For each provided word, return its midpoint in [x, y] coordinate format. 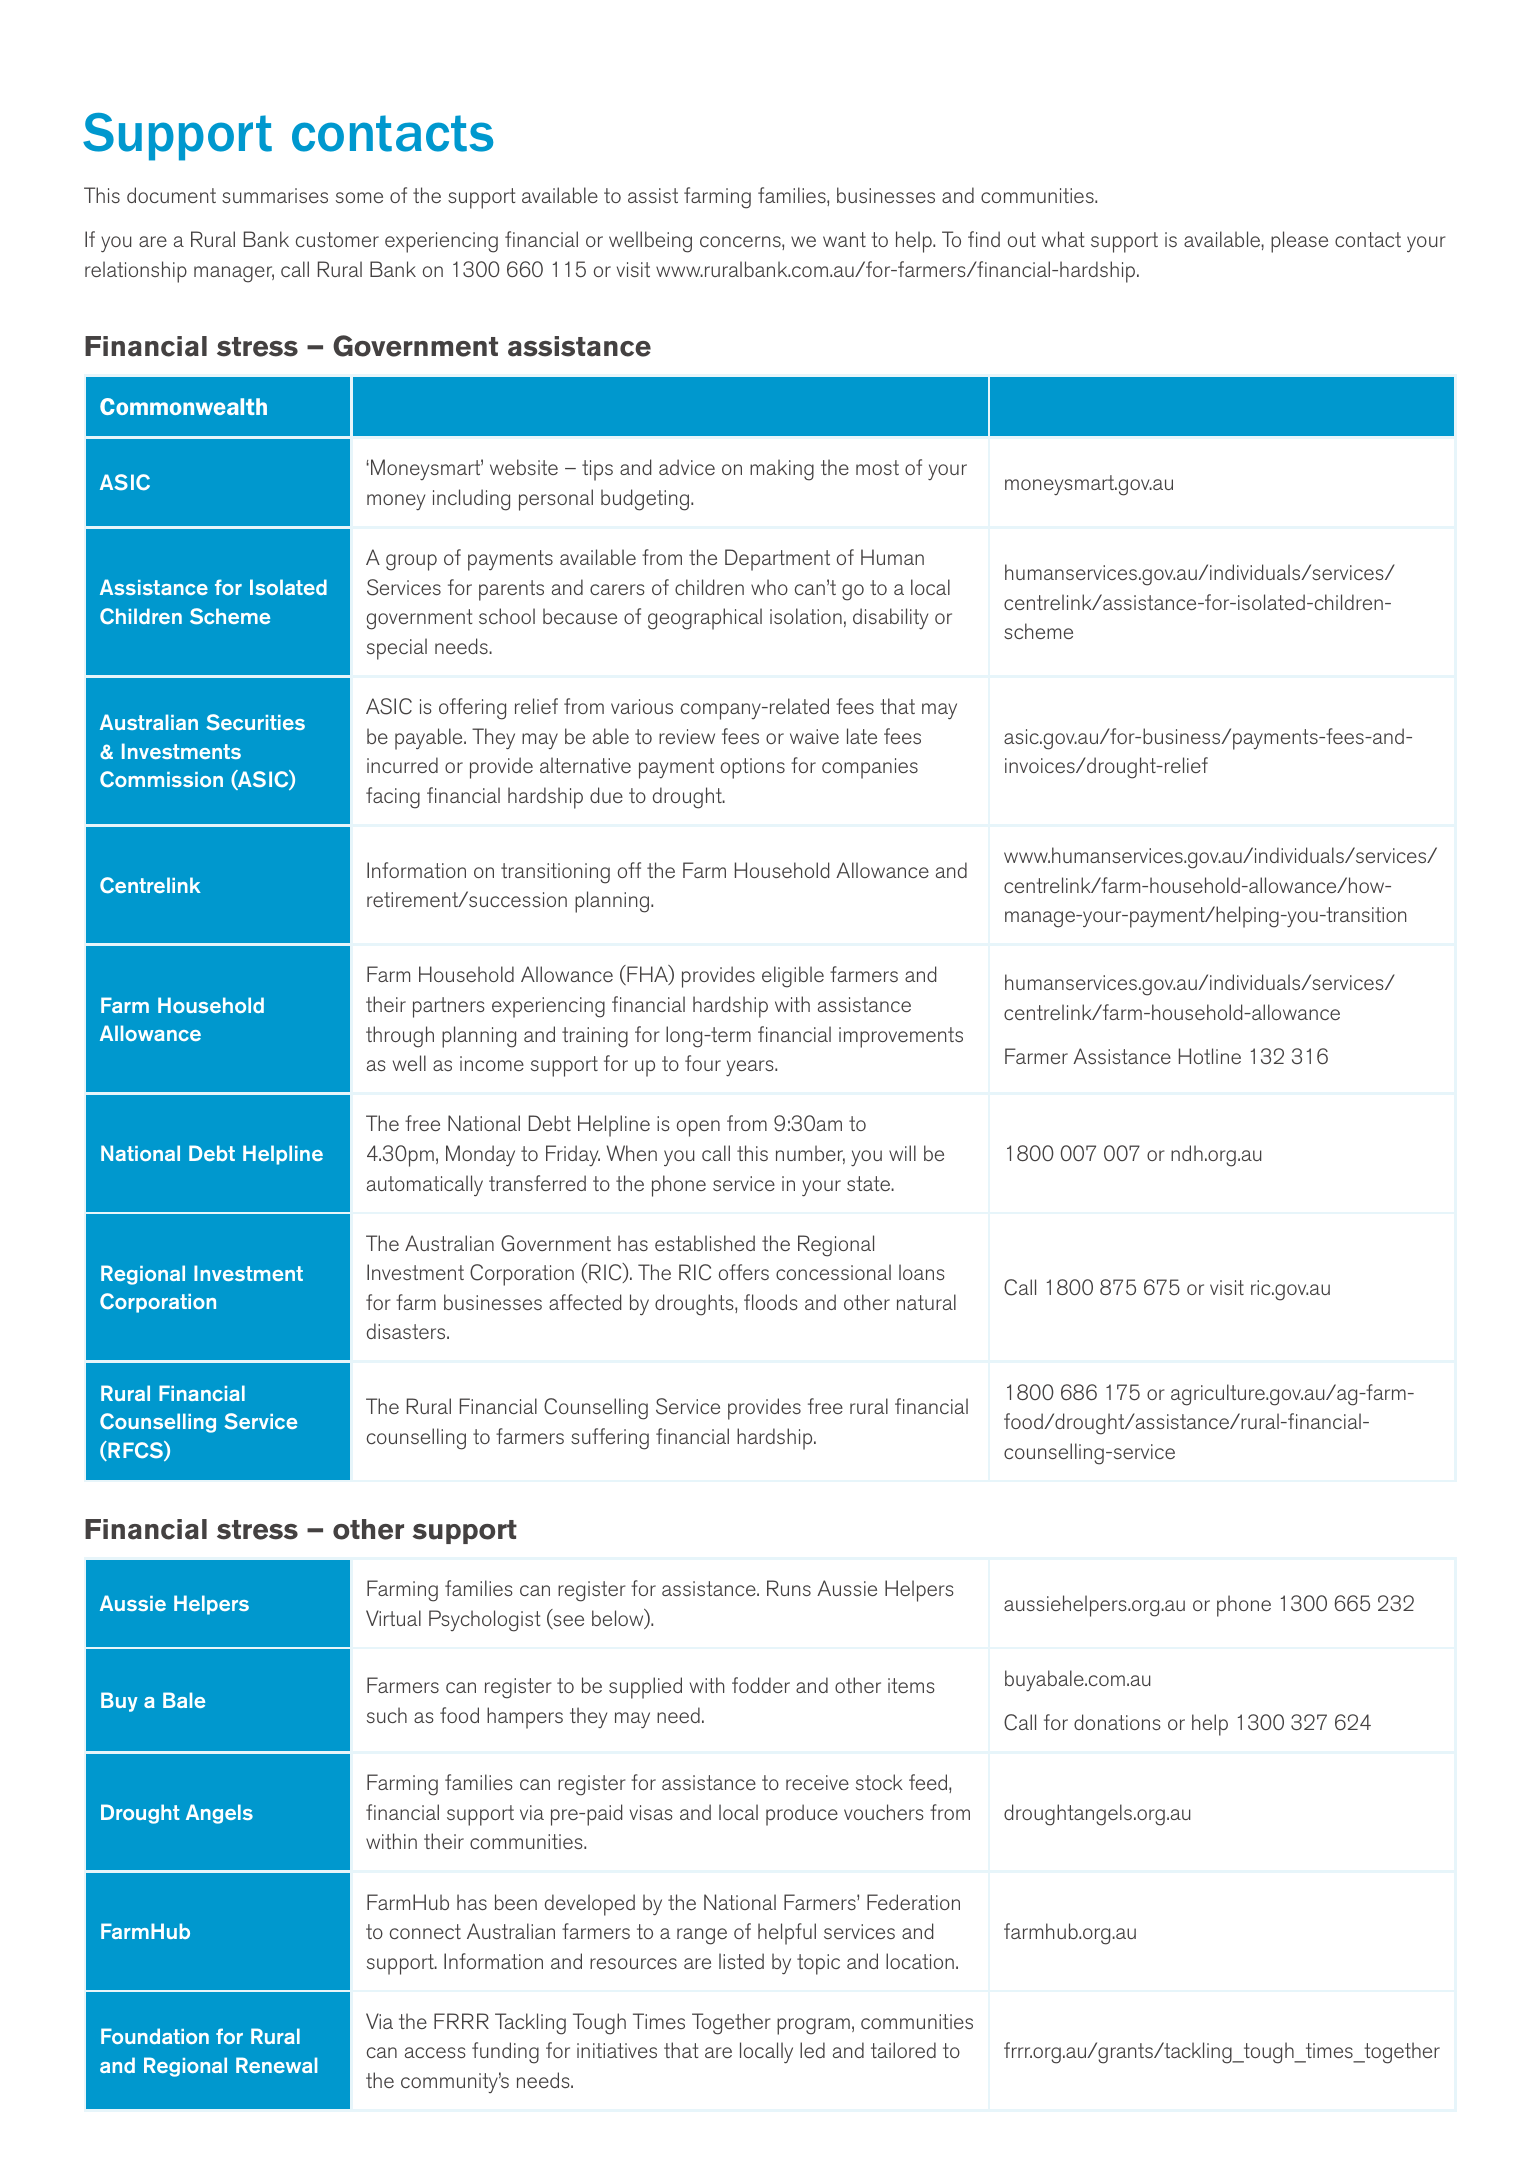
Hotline [1210, 1056]
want [844, 239]
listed [741, 1961]
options [753, 768]
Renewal [276, 2065]
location [920, 1961]
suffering [610, 1439]
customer [337, 239]
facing [393, 798]
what [1063, 239]
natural [926, 1302]
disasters [407, 1331]
